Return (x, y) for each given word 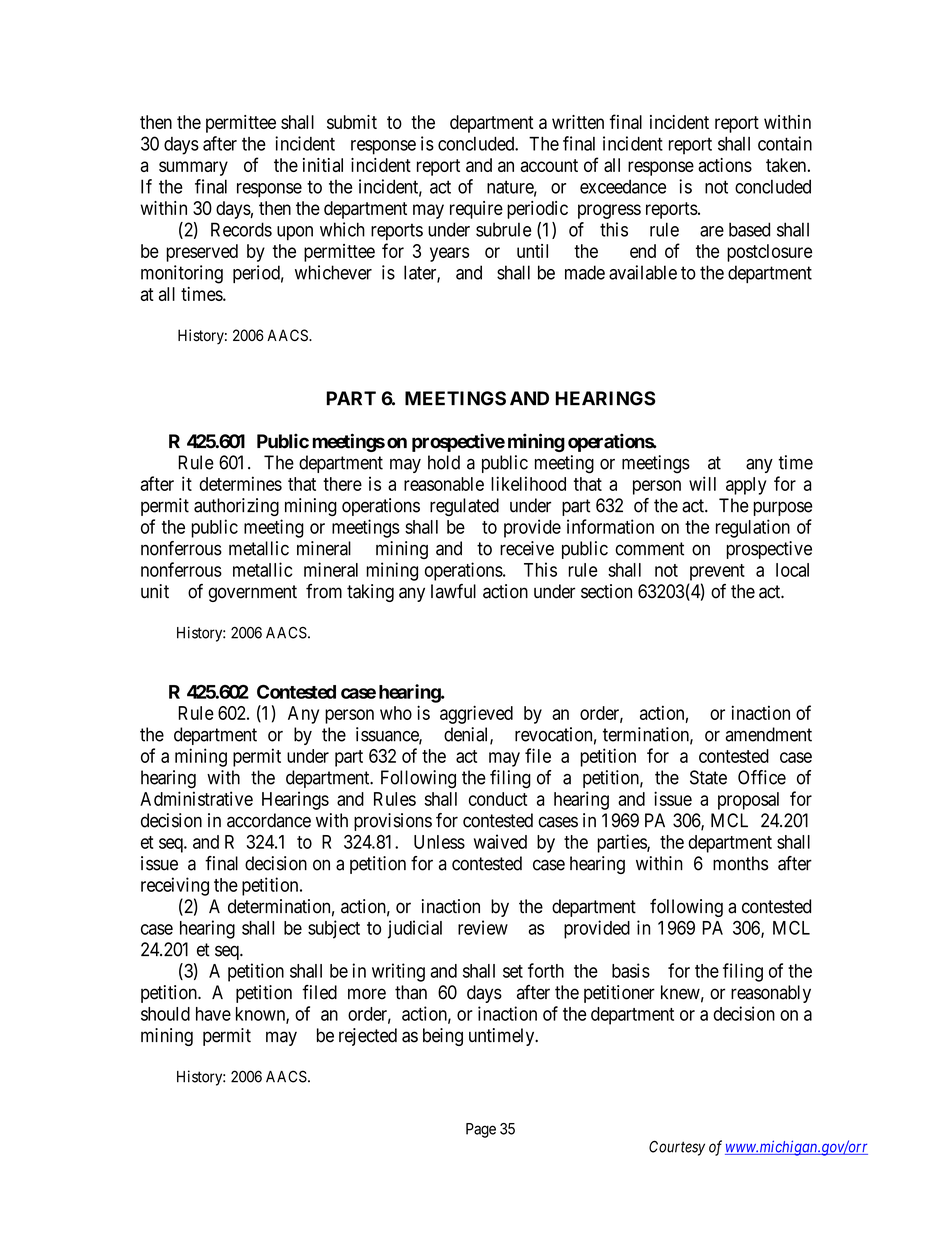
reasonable (444, 484)
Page (481, 1130)
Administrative (196, 798)
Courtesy (677, 1148)
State (708, 777)
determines (240, 483)
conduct (498, 799)
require (476, 210)
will (702, 483)
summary (193, 168)
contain (785, 143)
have (213, 1014)
